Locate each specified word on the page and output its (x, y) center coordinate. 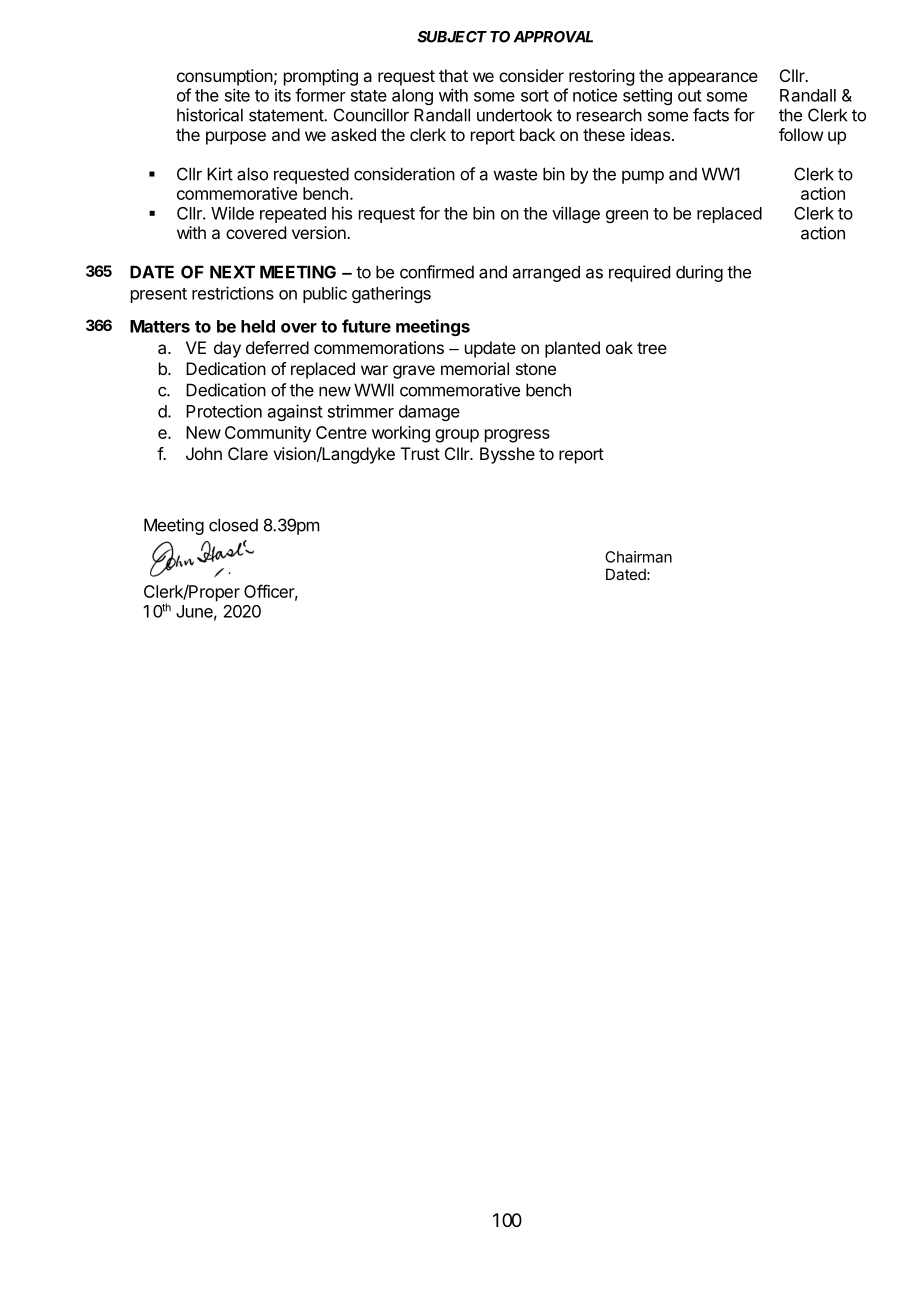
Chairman (638, 557)
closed (233, 525)
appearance (713, 79)
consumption (225, 77)
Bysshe (507, 455)
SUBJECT (452, 37)
